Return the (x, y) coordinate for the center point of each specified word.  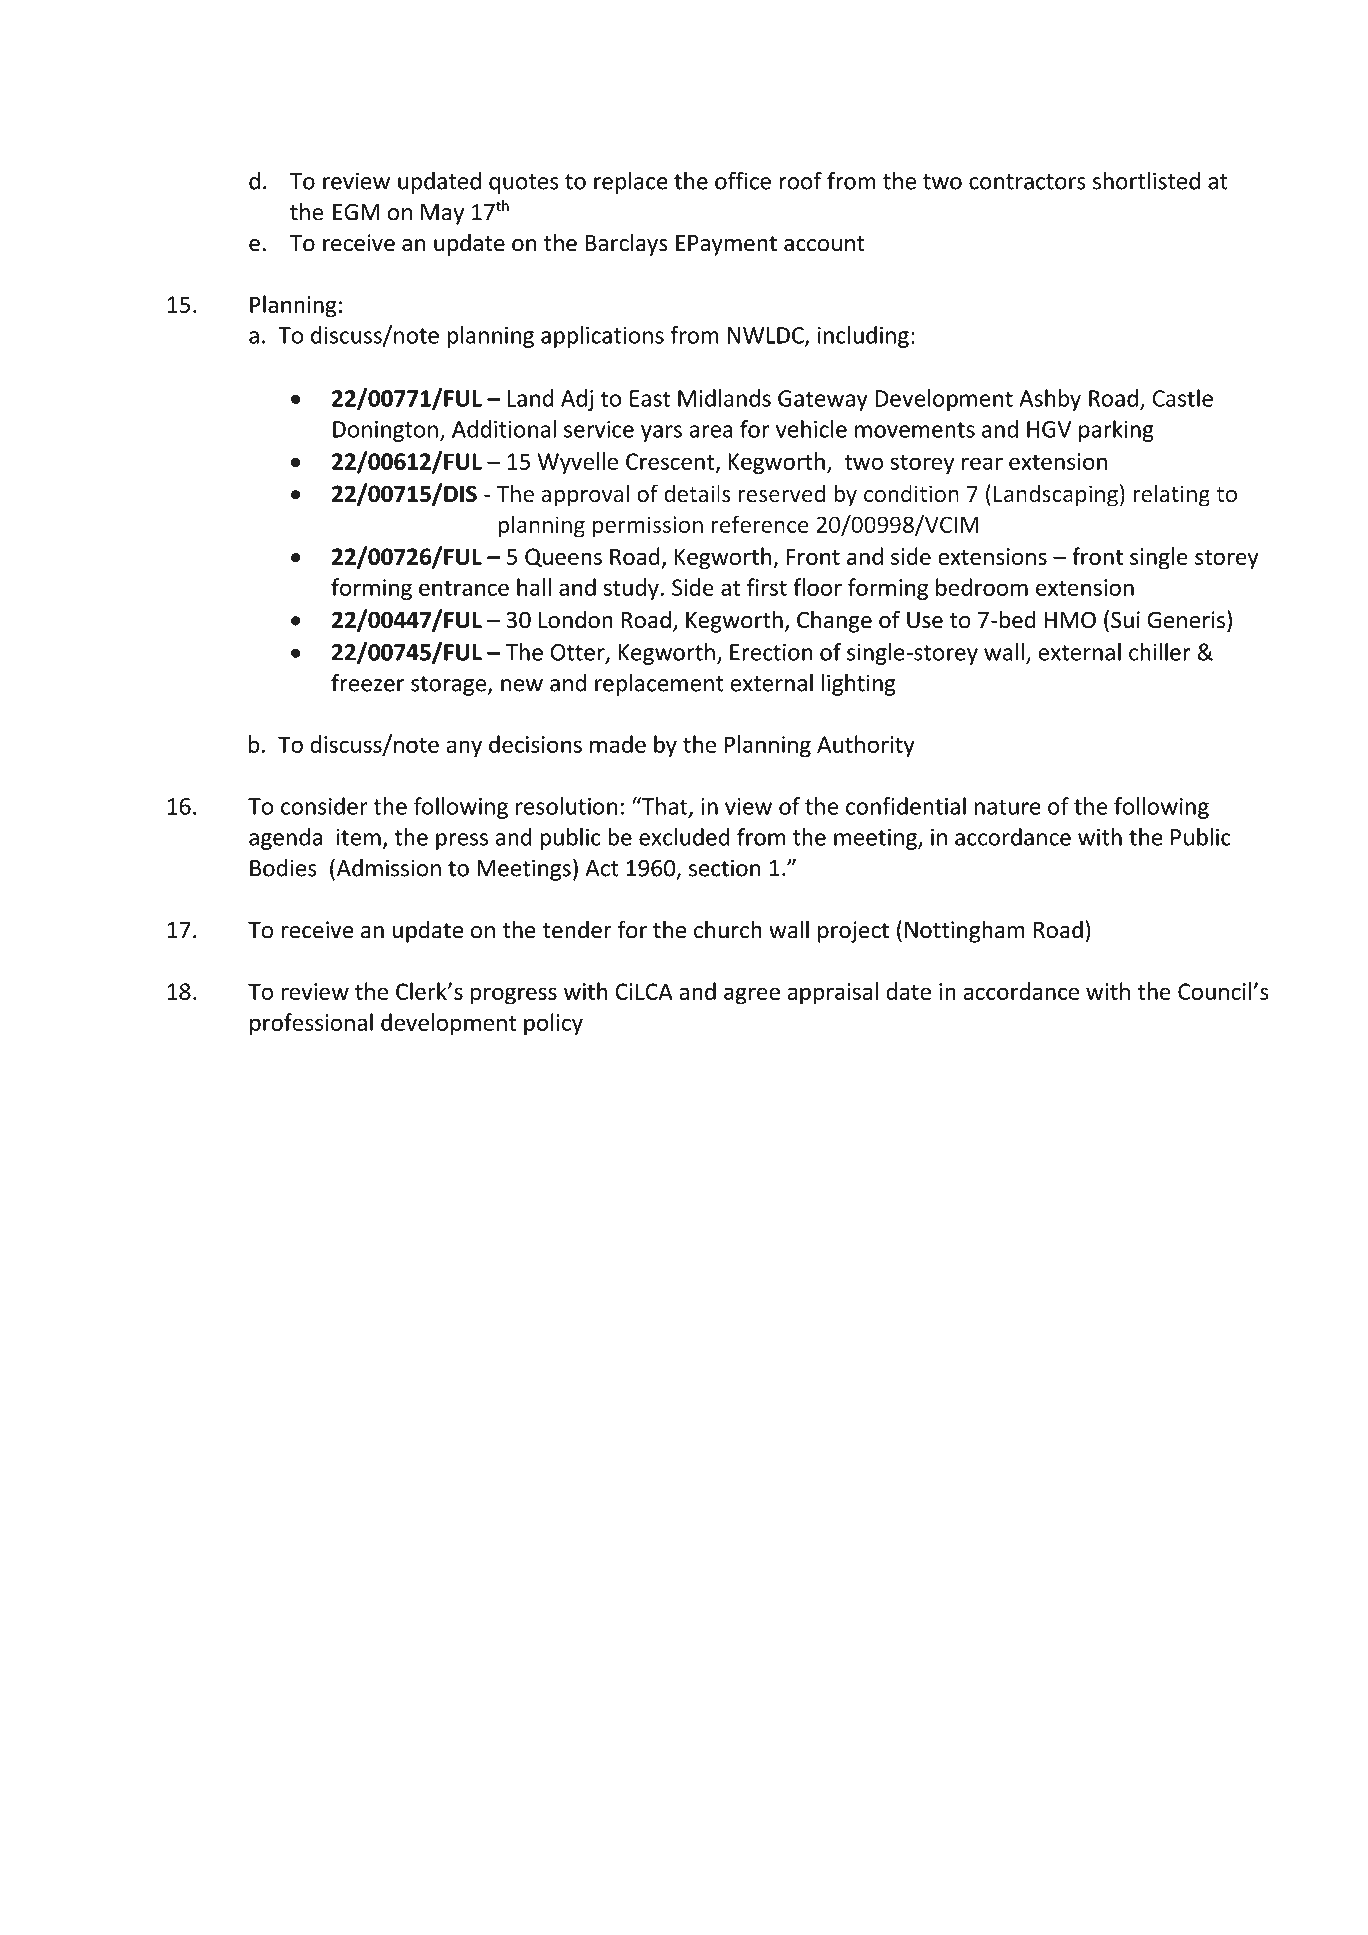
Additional (504, 429)
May (442, 214)
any (464, 749)
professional (311, 1024)
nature (1008, 807)
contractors (1027, 182)
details (697, 493)
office (743, 180)
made (618, 744)
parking (1116, 431)
